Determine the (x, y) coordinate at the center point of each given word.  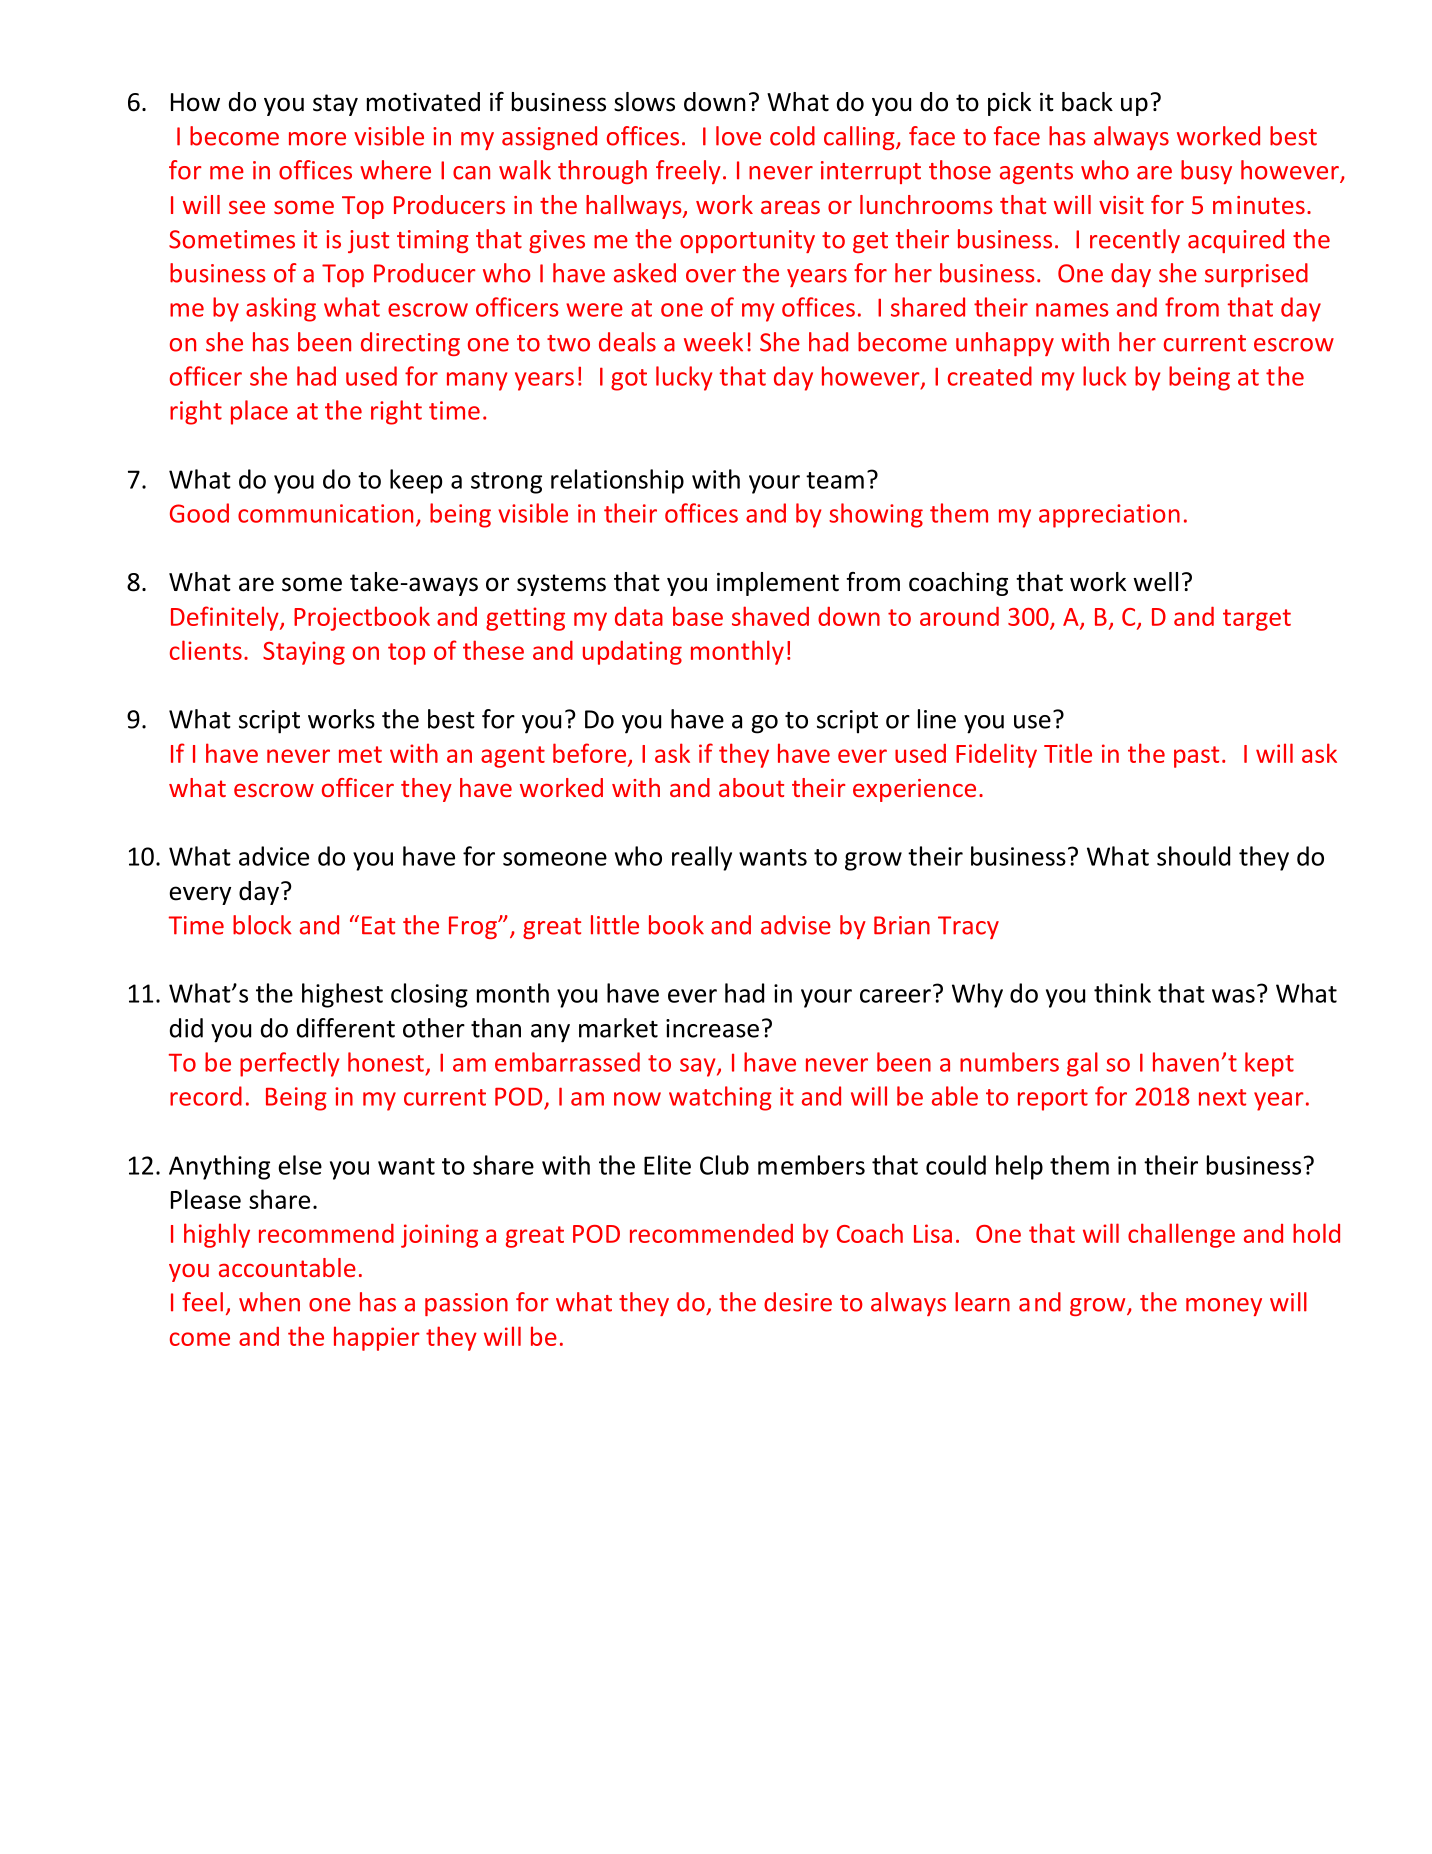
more (317, 139)
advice (274, 856)
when (269, 1302)
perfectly (289, 1064)
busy (1206, 172)
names (1072, 310)
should (1193, 856)
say (699, 1067)
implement (778, 584)
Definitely (226, 618)
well (1155, 582)
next (1222, 1097)
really (702, 858)
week (713, 342)
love (738, 136)
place (259, 412)
